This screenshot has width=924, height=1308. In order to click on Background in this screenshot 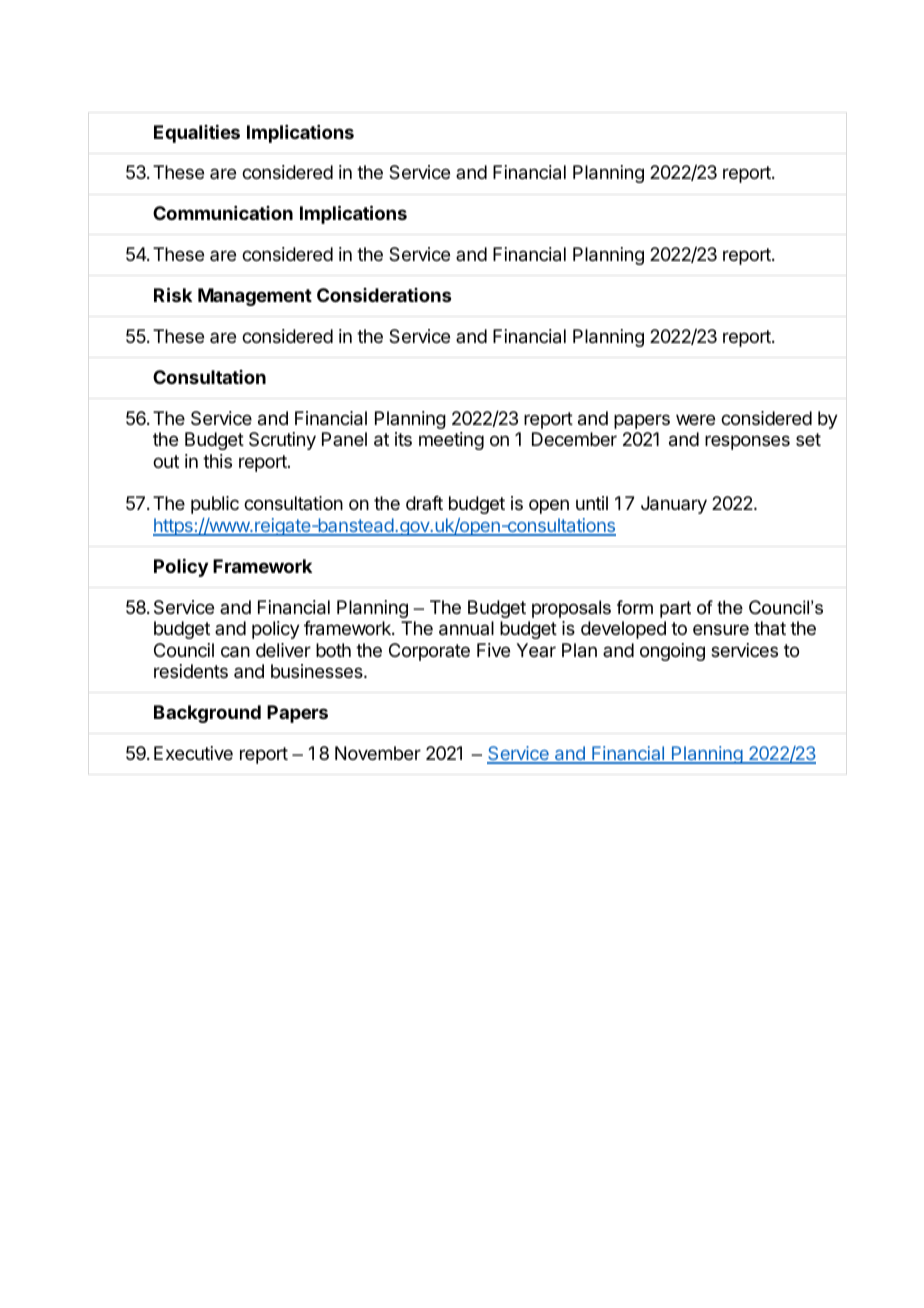, I will do `click(207, 714)`.
